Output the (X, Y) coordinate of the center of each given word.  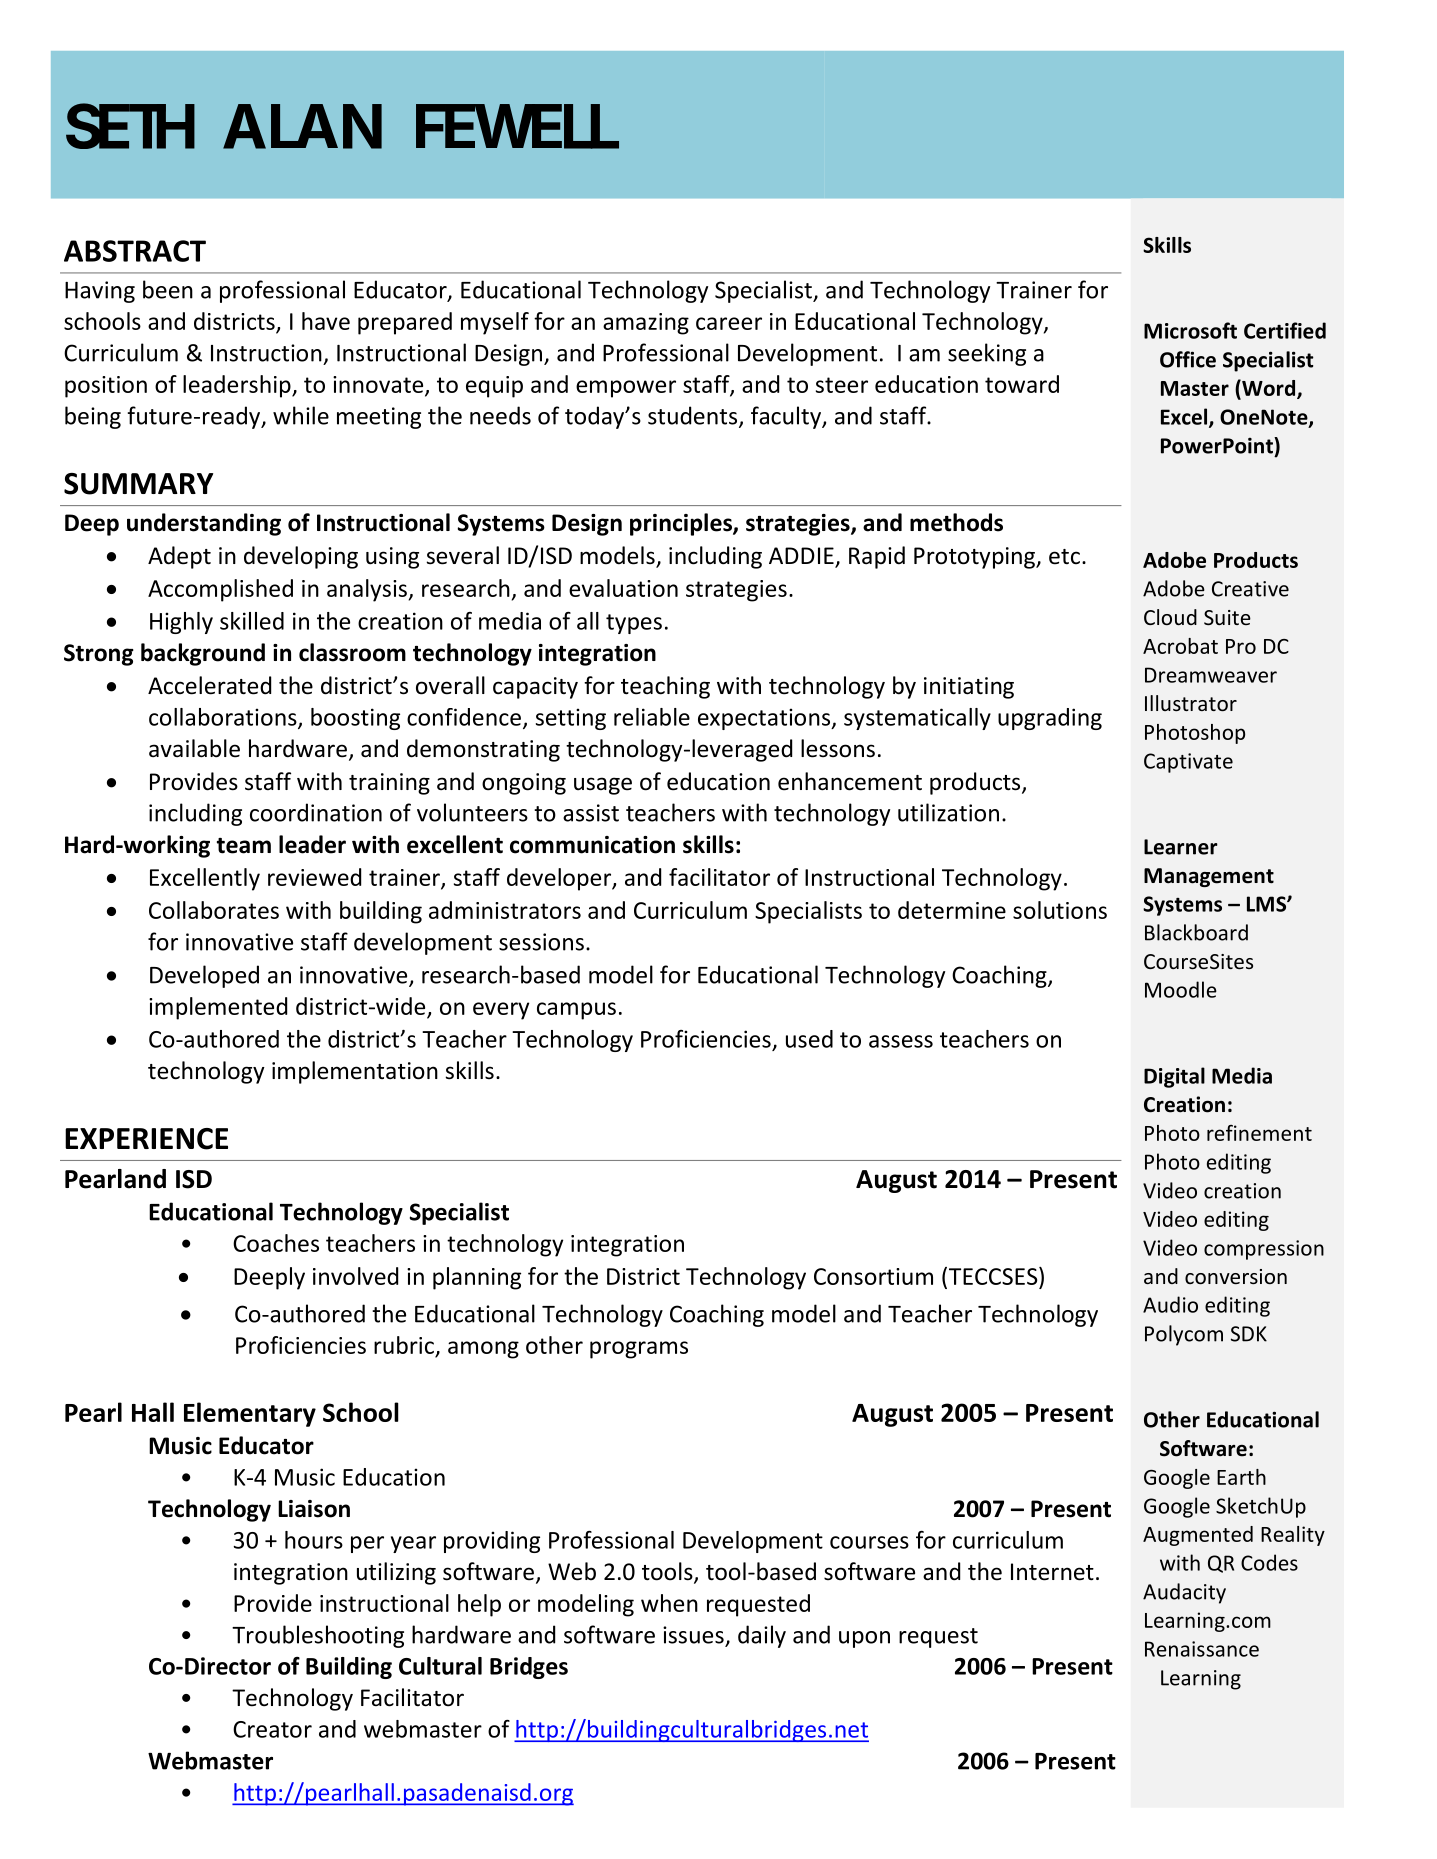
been (168, 289)
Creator (272, 1729)
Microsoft (1190, 330)
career (729, 323)
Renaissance (1202, 1649)
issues (693, 1635)
